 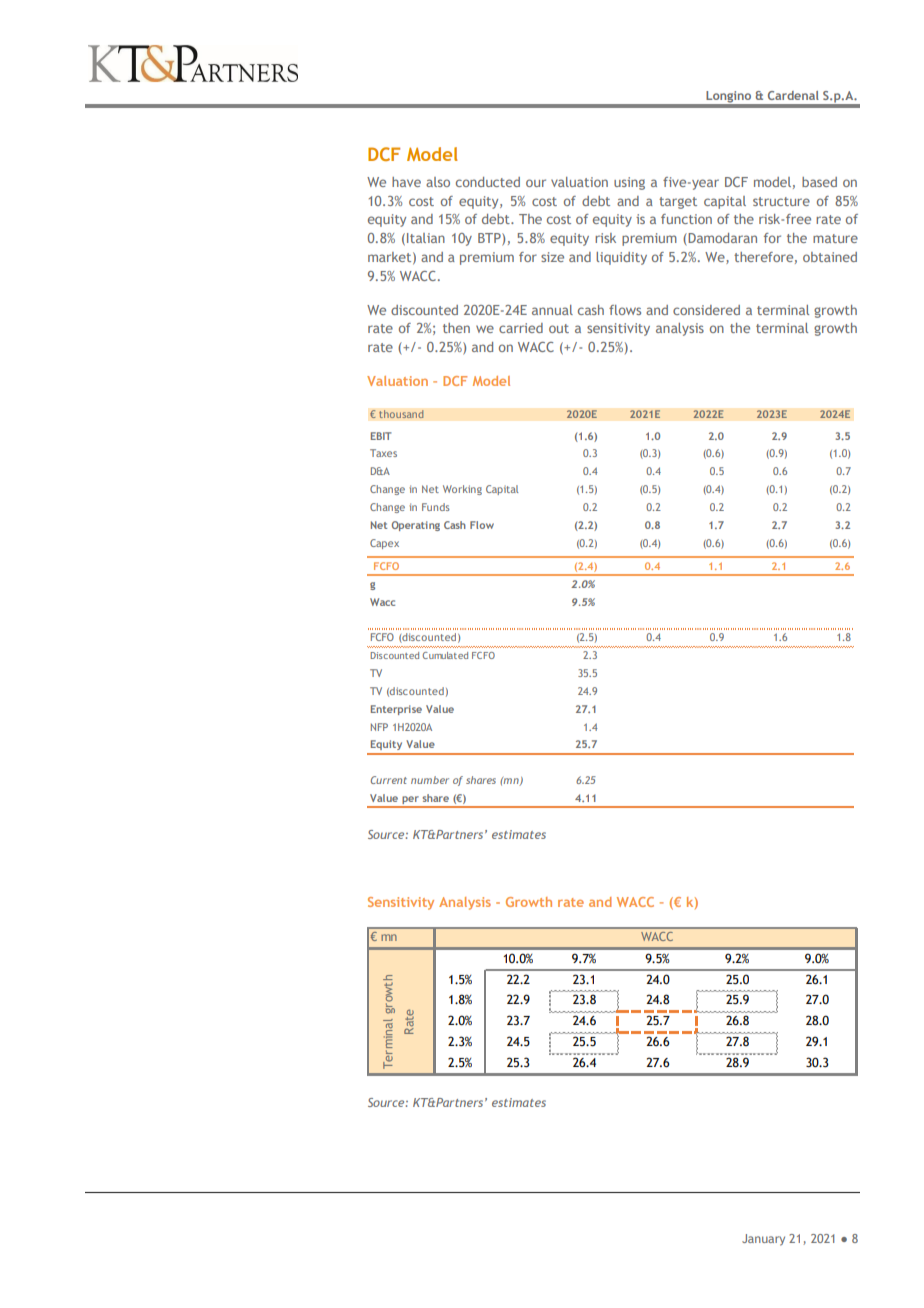 I want to click on structure, so click(x=781, y=201).
